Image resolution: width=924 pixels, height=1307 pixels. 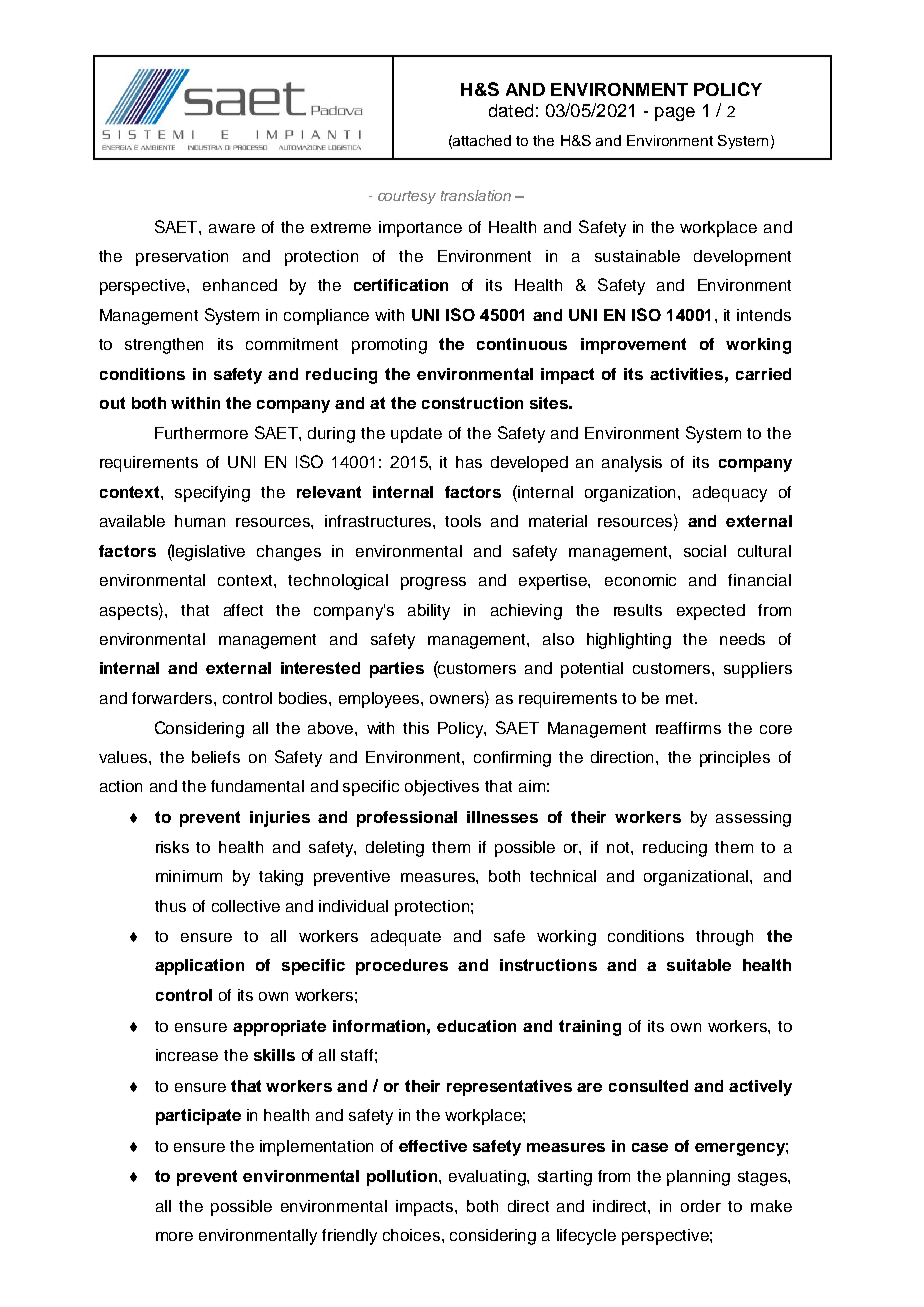 I want to click on participate, so click(x=198, y=1117).
